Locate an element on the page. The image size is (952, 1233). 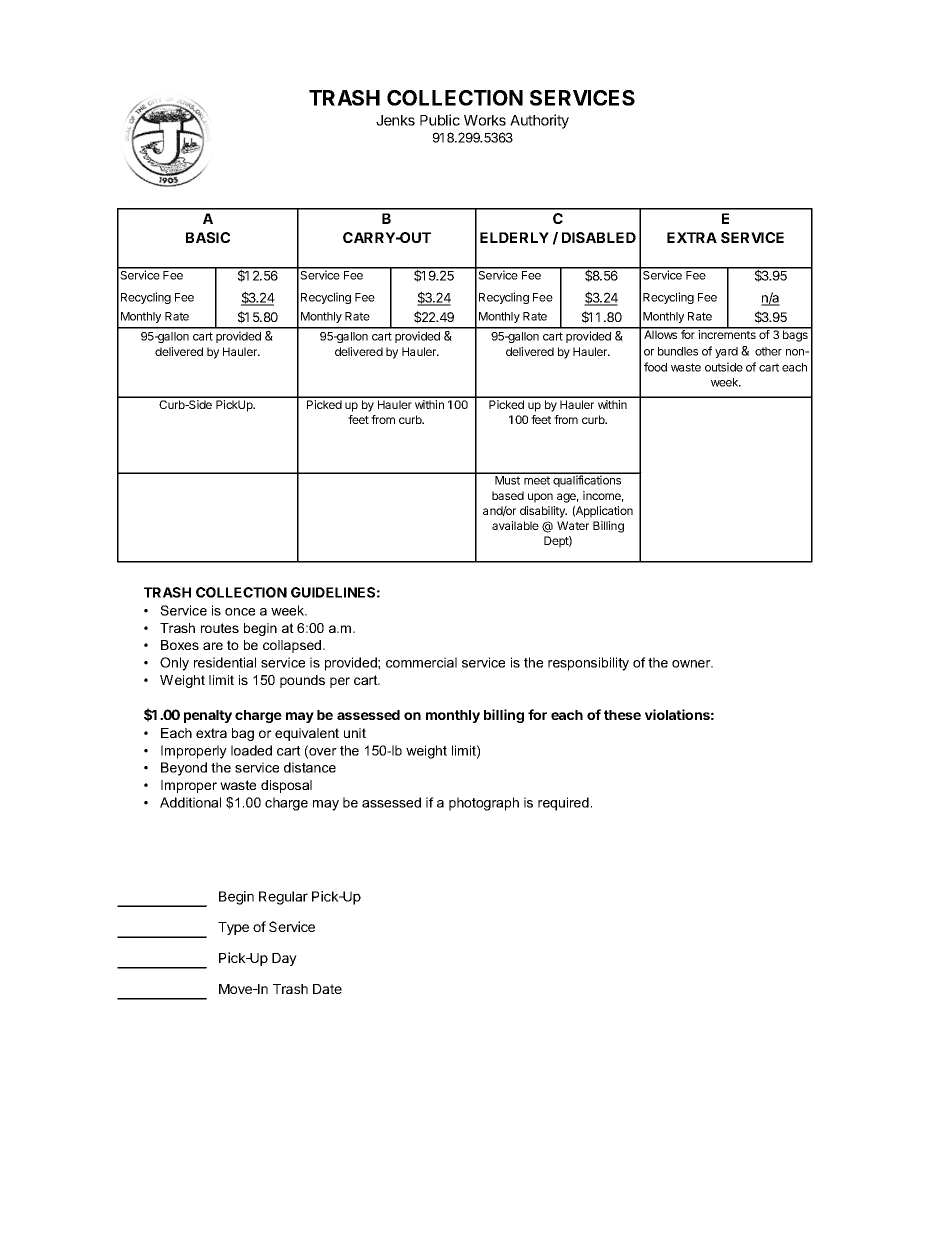
DISABLED is located at coordinates (599, 237).
